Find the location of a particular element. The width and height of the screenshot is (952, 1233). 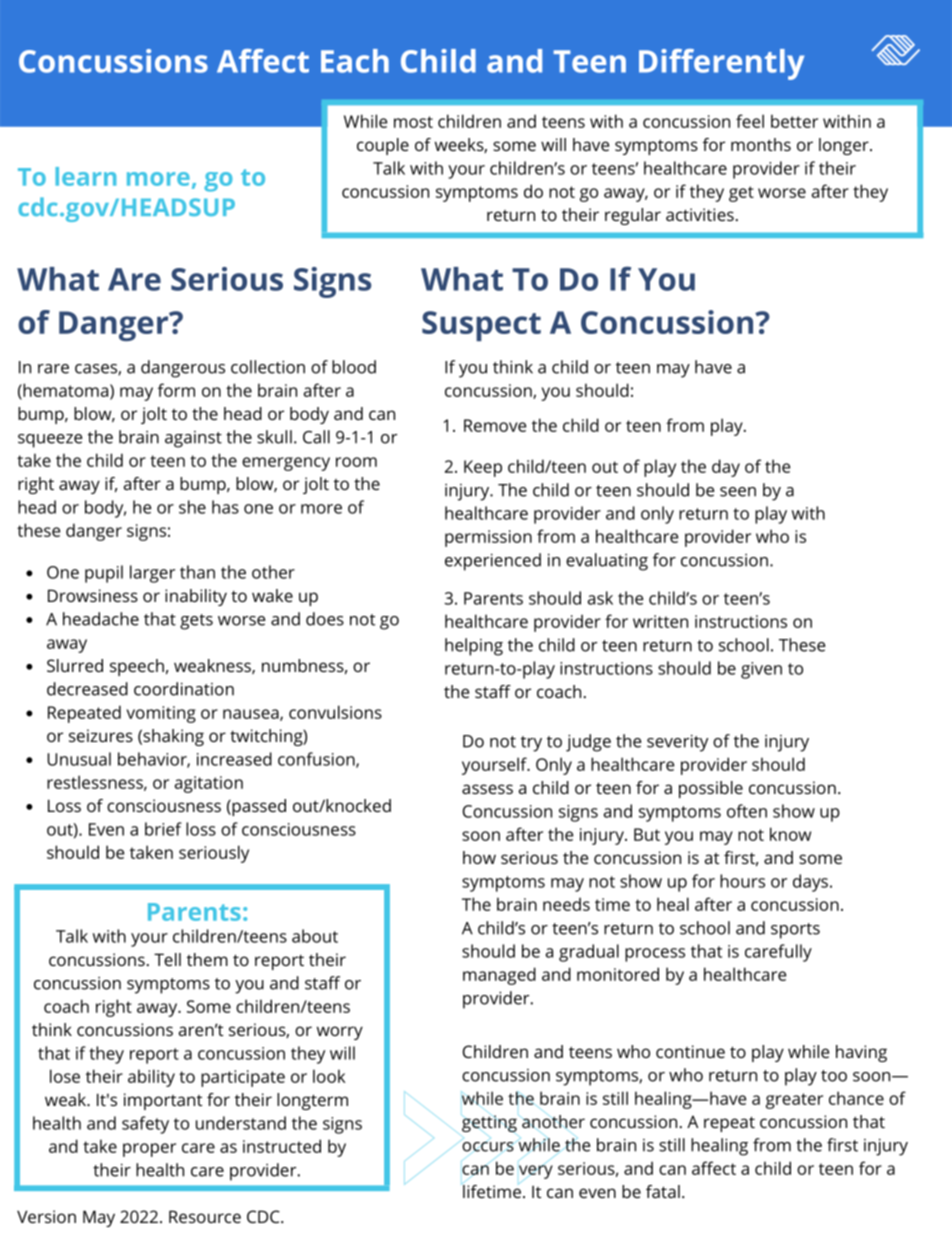

managed is located at coordinates (499, 976).
